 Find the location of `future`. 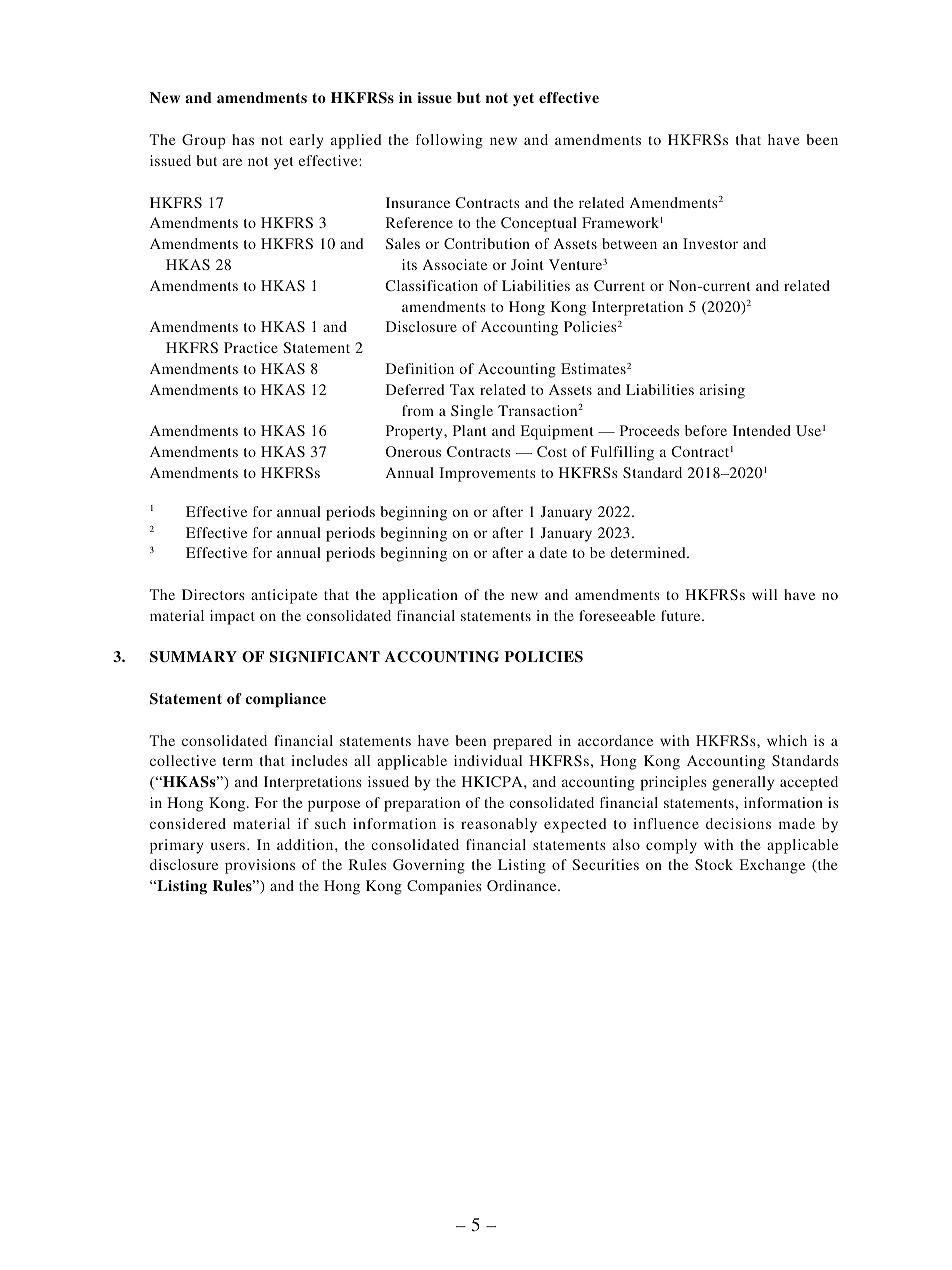

future is located at coordinates (682, 615).
